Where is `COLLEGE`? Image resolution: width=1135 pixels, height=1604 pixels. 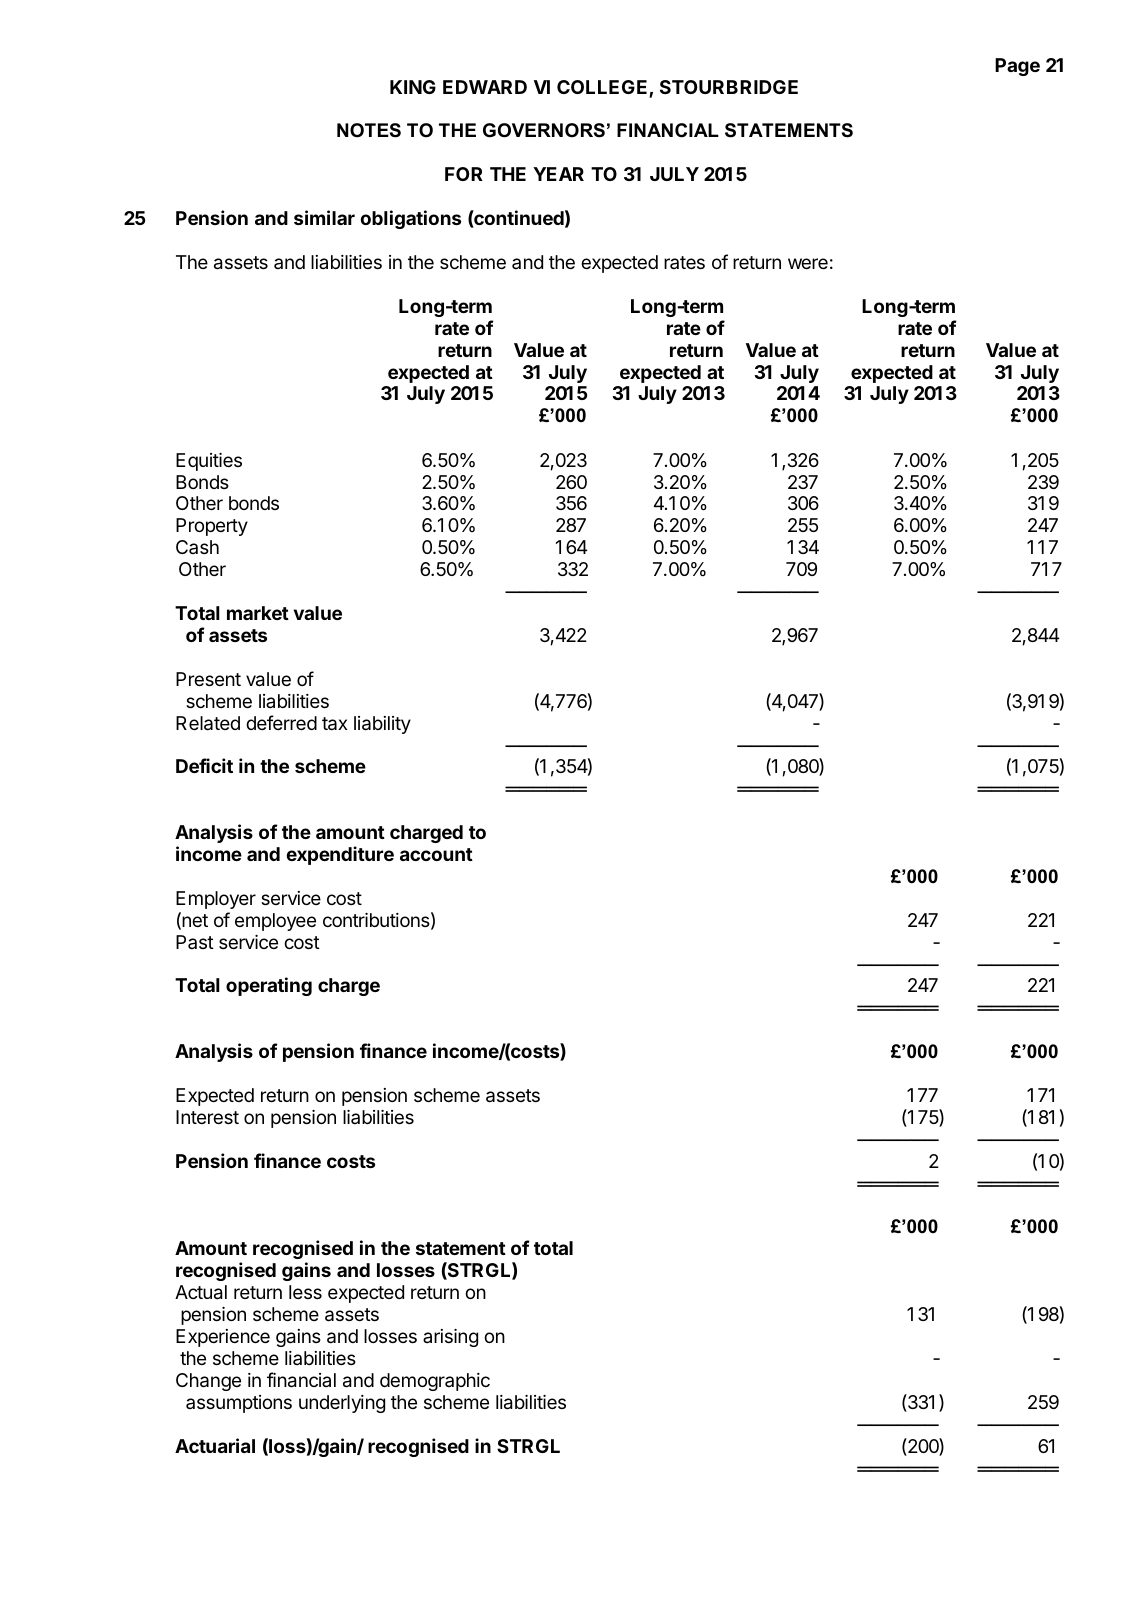
COLLEGE is located at coordinates (603, 88).
